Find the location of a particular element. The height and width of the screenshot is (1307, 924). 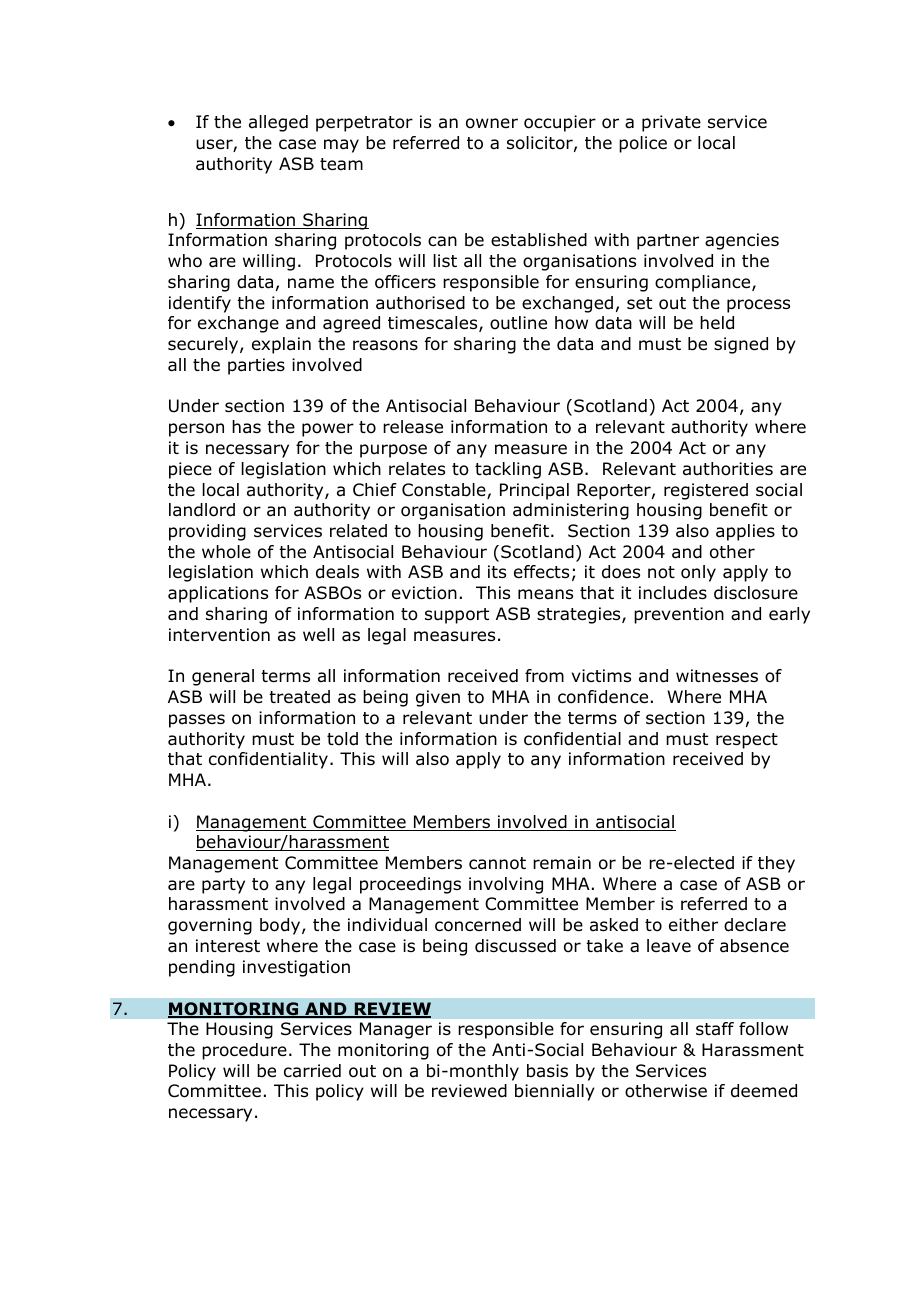

owner is located at coordinates (492, 123).
